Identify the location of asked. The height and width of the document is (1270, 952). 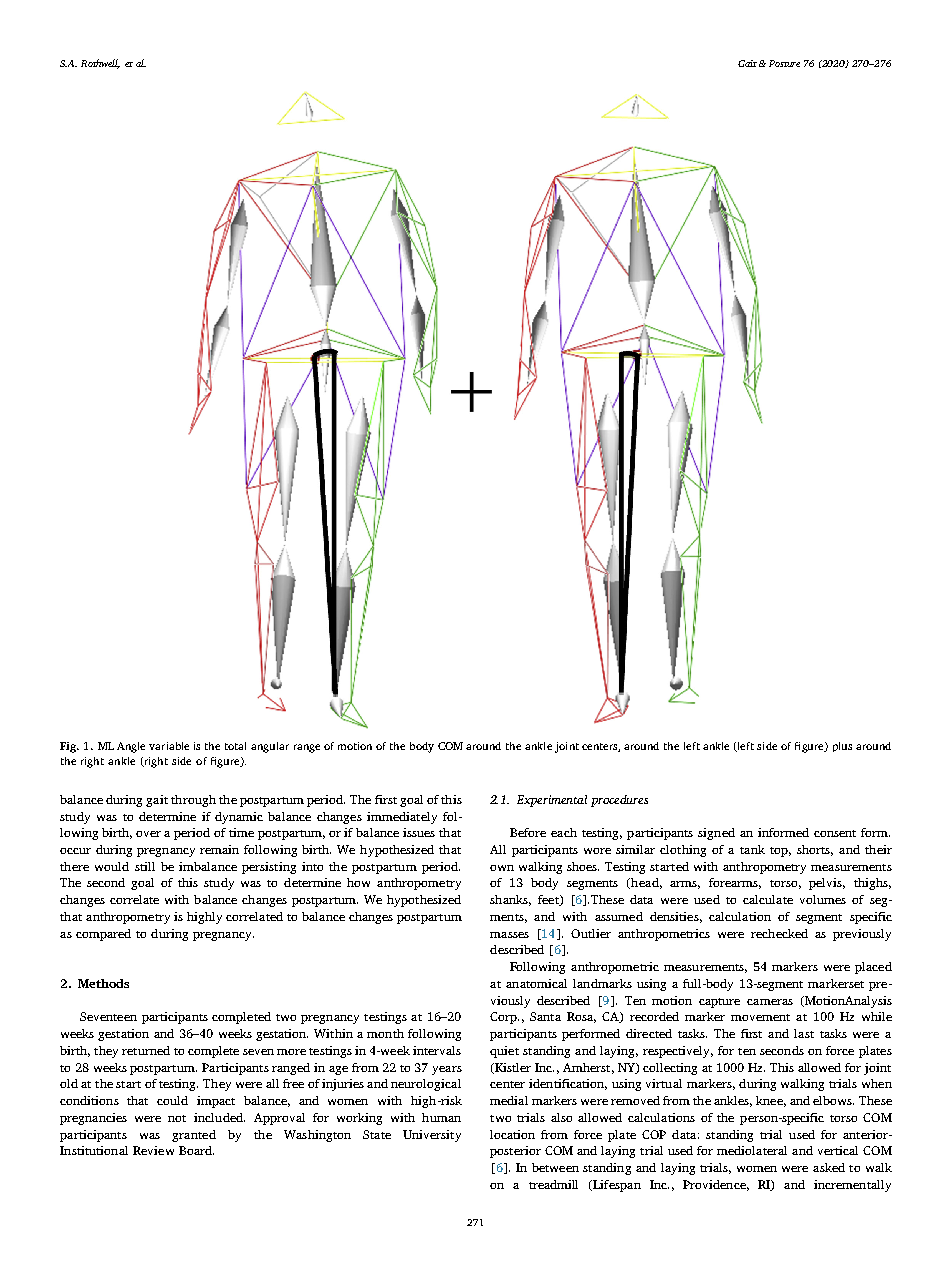
(829, 1167).
